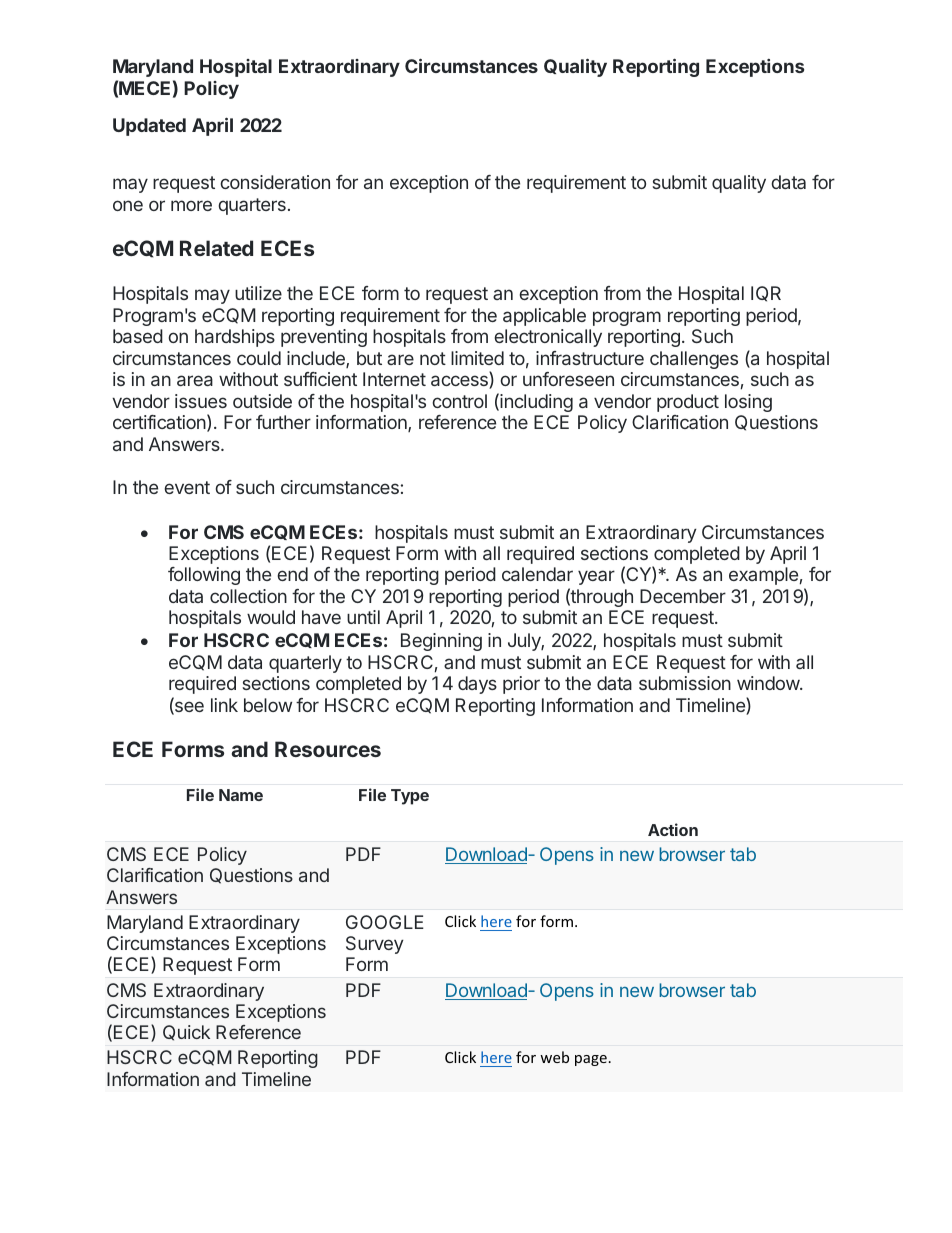 The width and height of the page is (952, 1233). Describe the element at coordinates (460, 382) in the page. I see `access` at that location.
